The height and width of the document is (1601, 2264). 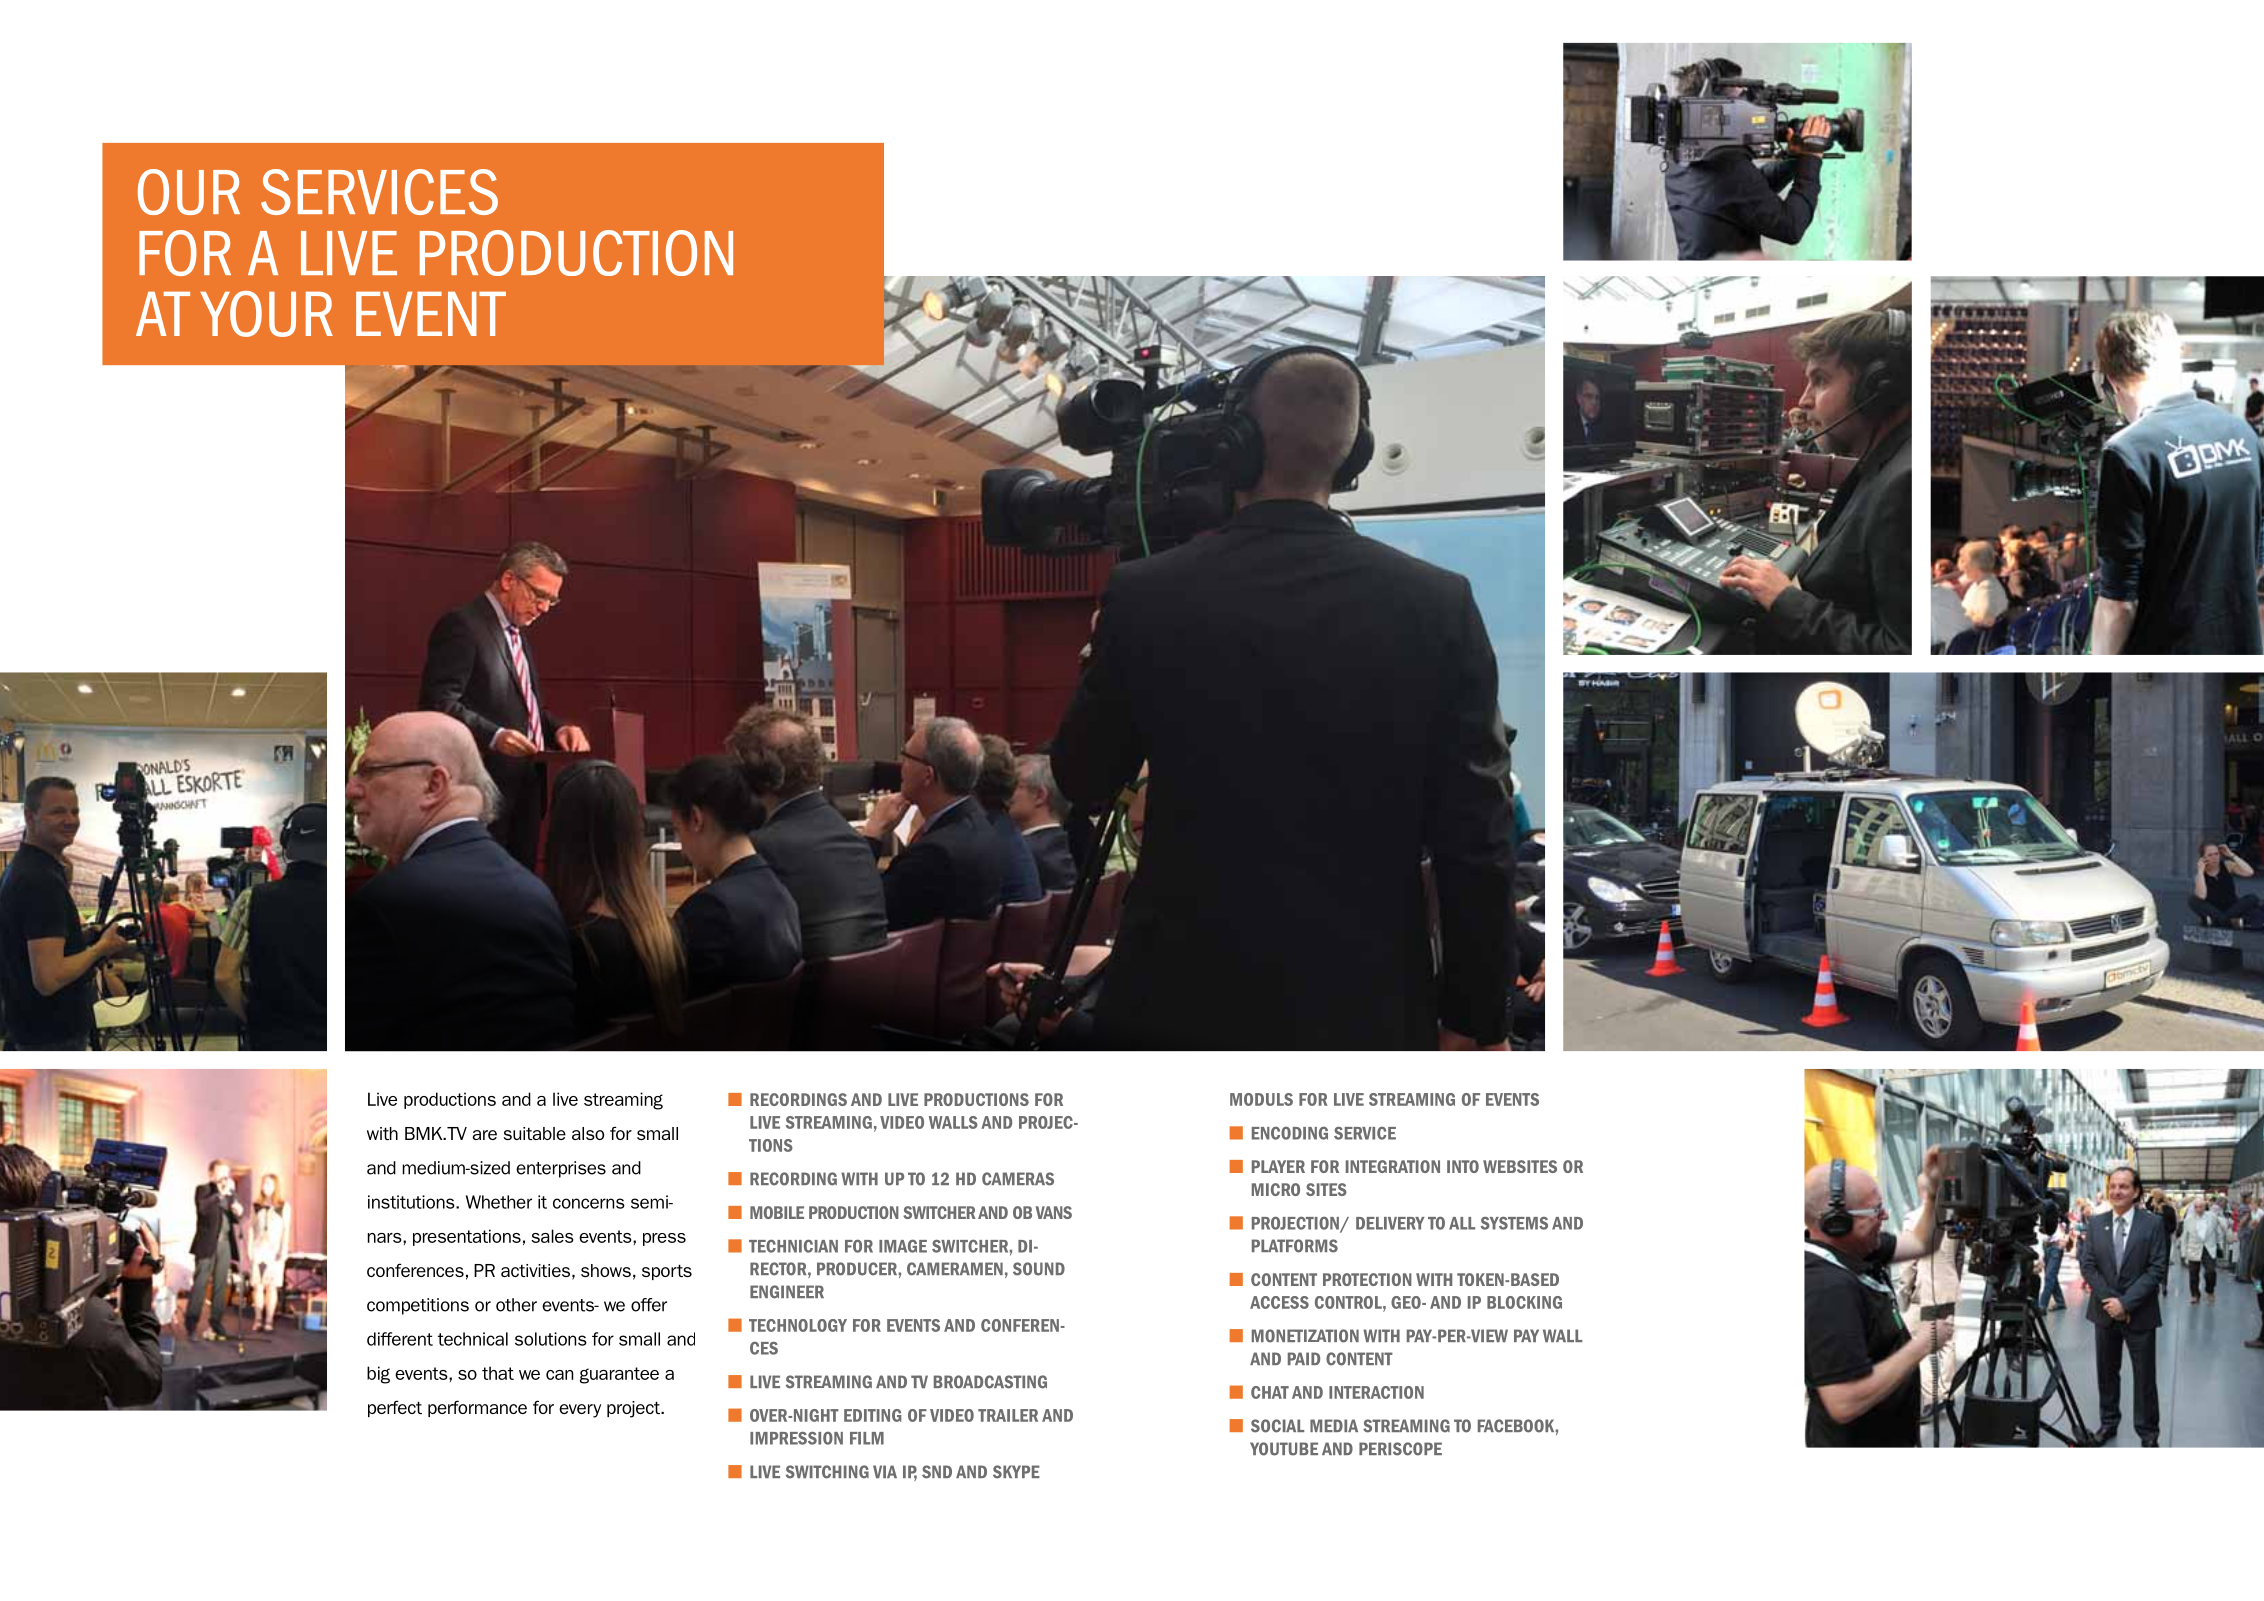 What do you see at coordinates (1393, 1166) in the document?
I see `integration` at bounding box center [1393, 1166].
